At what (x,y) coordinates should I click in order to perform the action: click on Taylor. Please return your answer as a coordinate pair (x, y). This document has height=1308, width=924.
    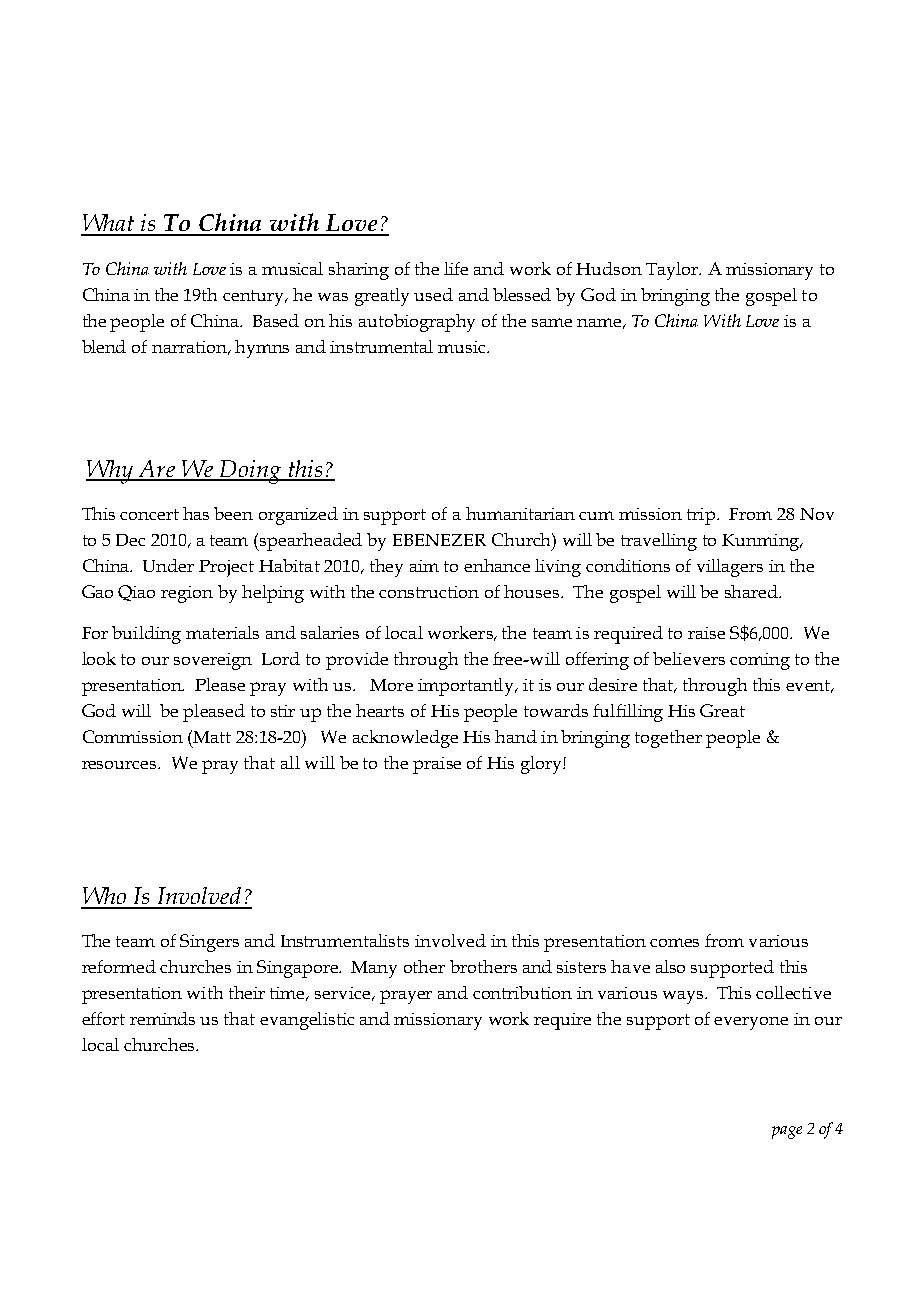
    Looking at the image, I should click on (673, 271).
